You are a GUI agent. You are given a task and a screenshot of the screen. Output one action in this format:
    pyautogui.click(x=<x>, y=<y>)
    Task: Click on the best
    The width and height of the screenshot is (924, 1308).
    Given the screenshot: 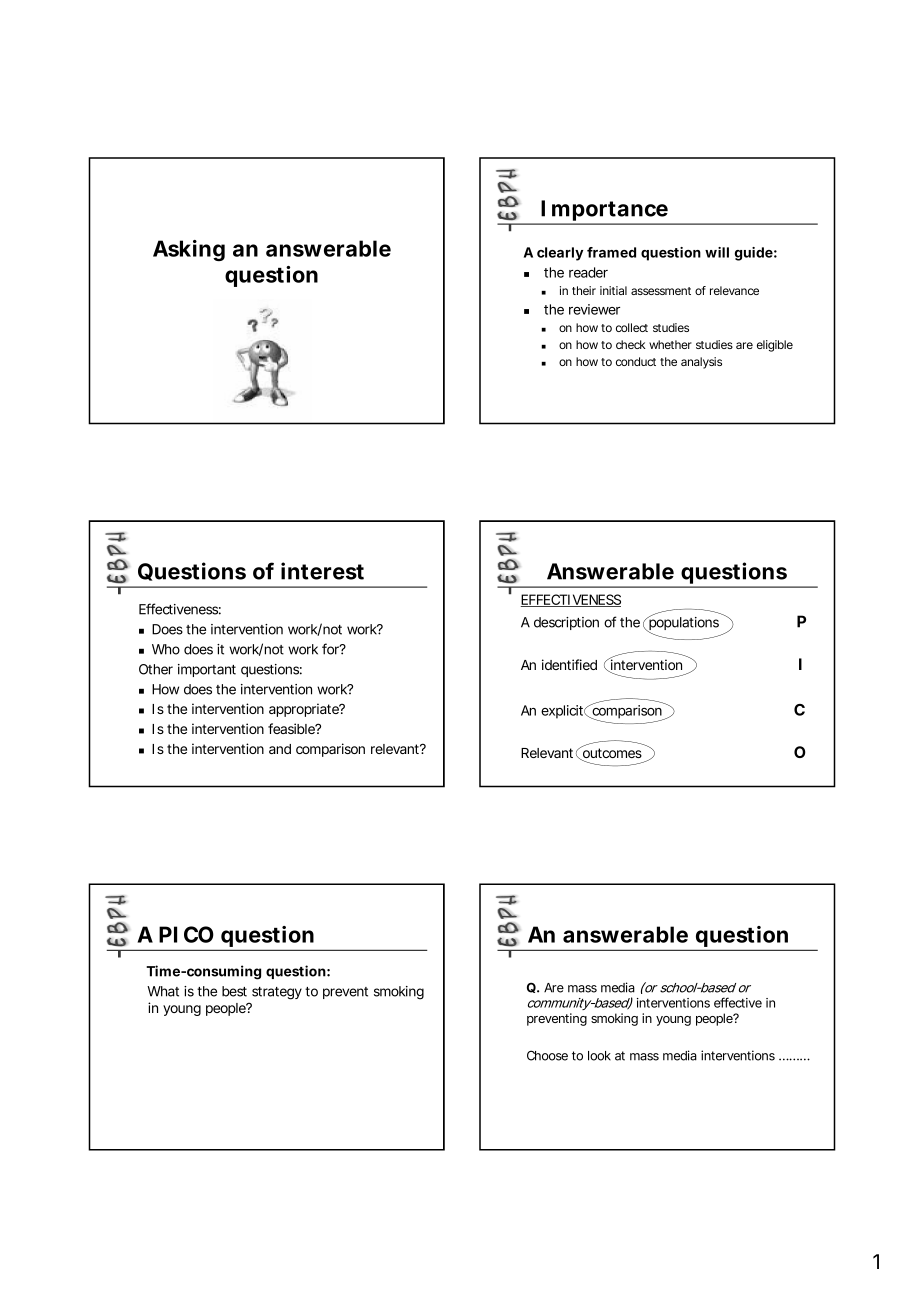 What is the action you would take?
    pyautogui.click(x=234, y=991)
